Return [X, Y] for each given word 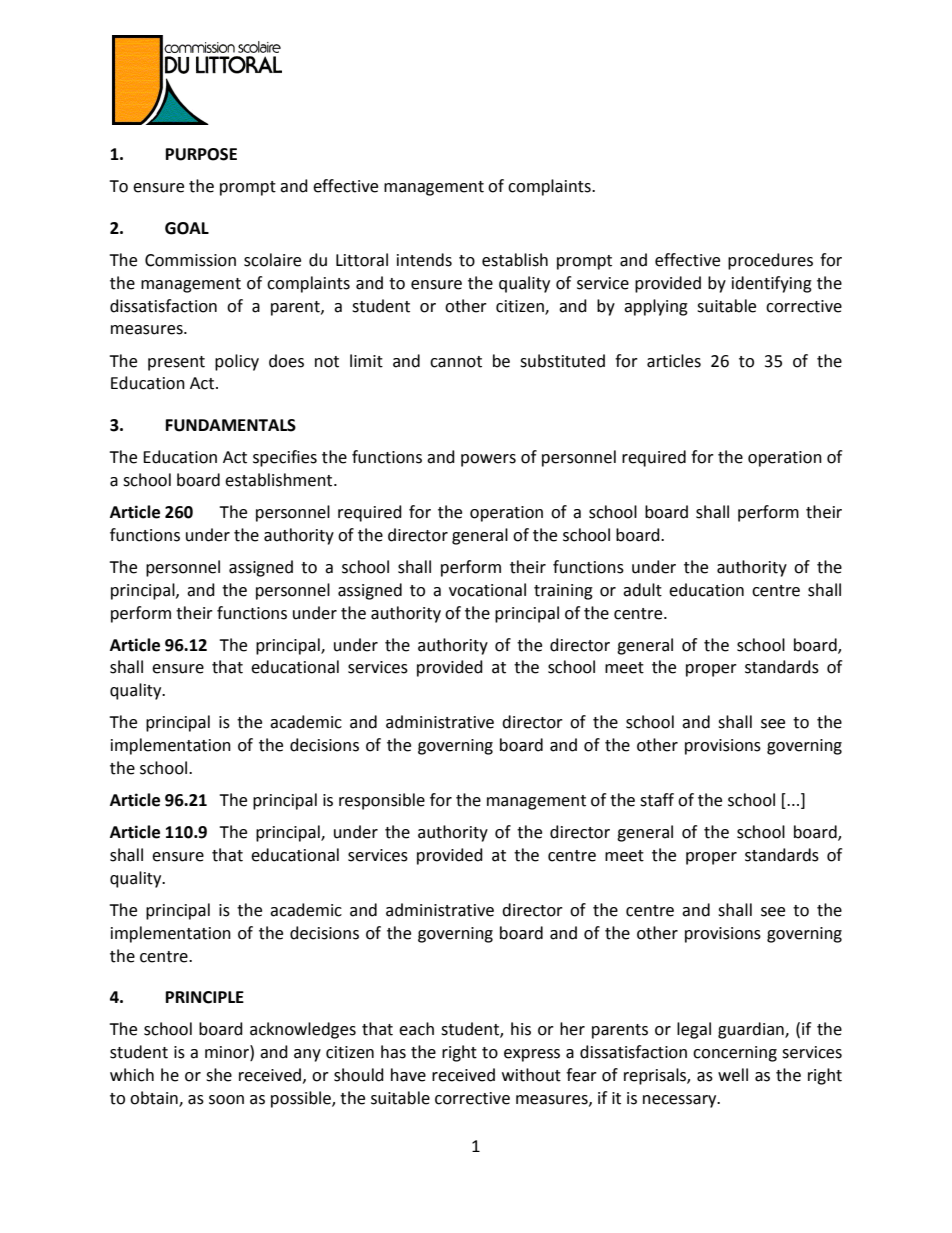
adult [642, 590]
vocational [487, 590]
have [408, 1075]
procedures [770, 261]
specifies [285, 458]
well [733, 1075]
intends [424, 260]
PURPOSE [201, 154]
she [219, 1075]
